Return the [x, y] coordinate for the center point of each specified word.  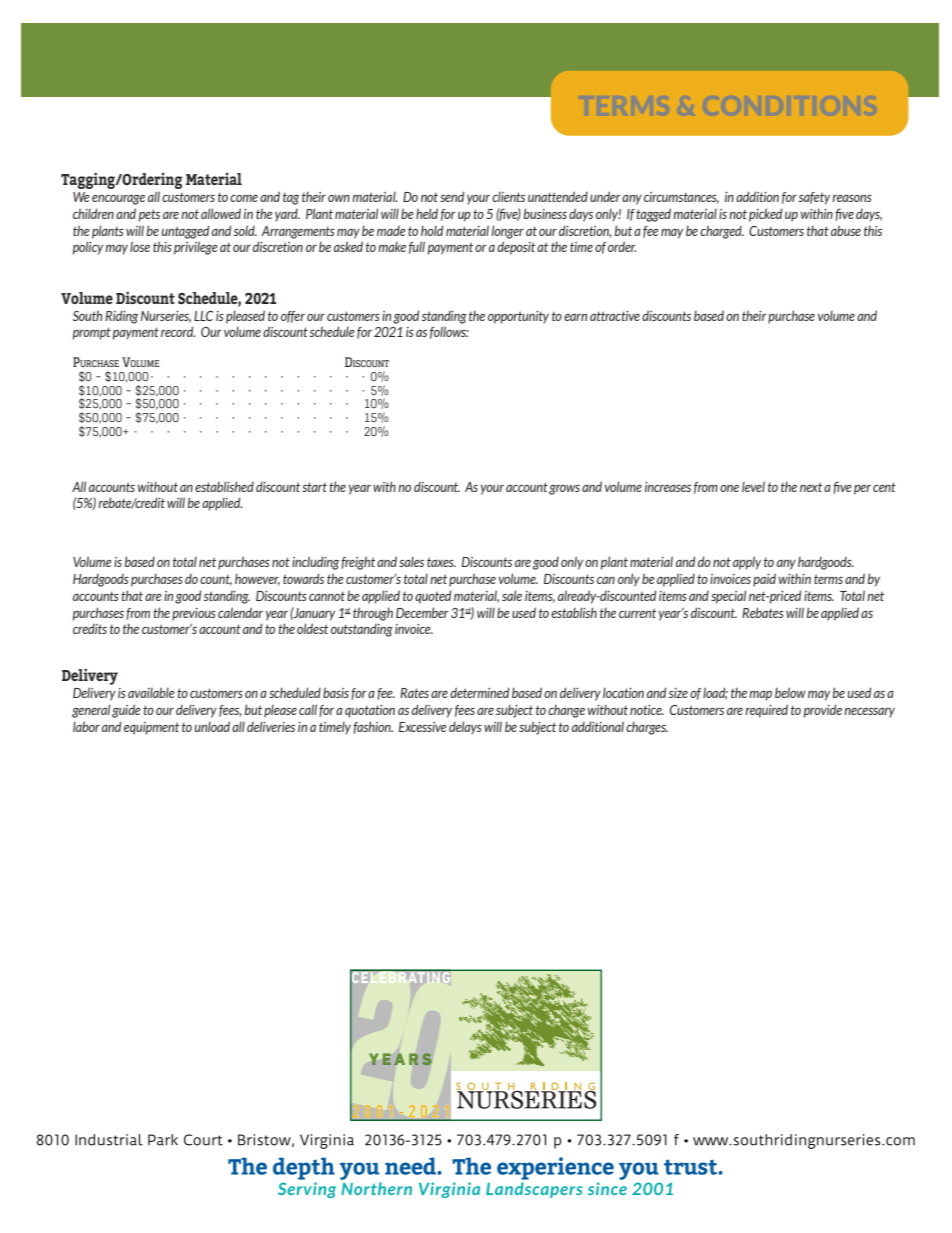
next [811, 487]
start [314, 487]
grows [564, 490]
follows [449, 332]
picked [765, 215]
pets [149, 215]
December [422, 612]
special [728, 597]
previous [194, 614]
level [753, 486]
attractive [615, 316]
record [178, 331]
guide [126, 711]
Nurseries [166, 317]
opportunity [518, 317]
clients [508, 196]
